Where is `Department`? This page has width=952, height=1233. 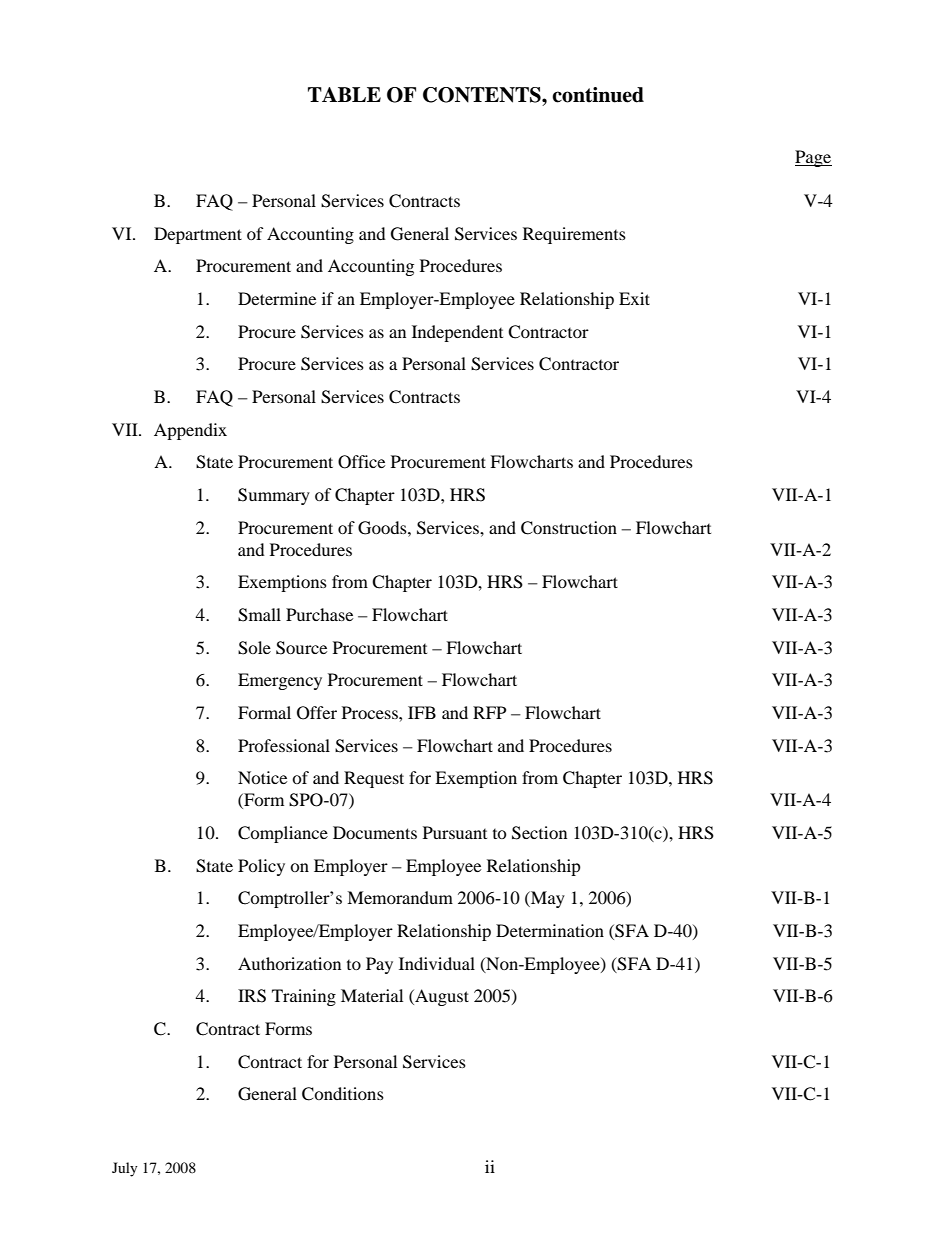 Department is located at coordinates (198, 235).
